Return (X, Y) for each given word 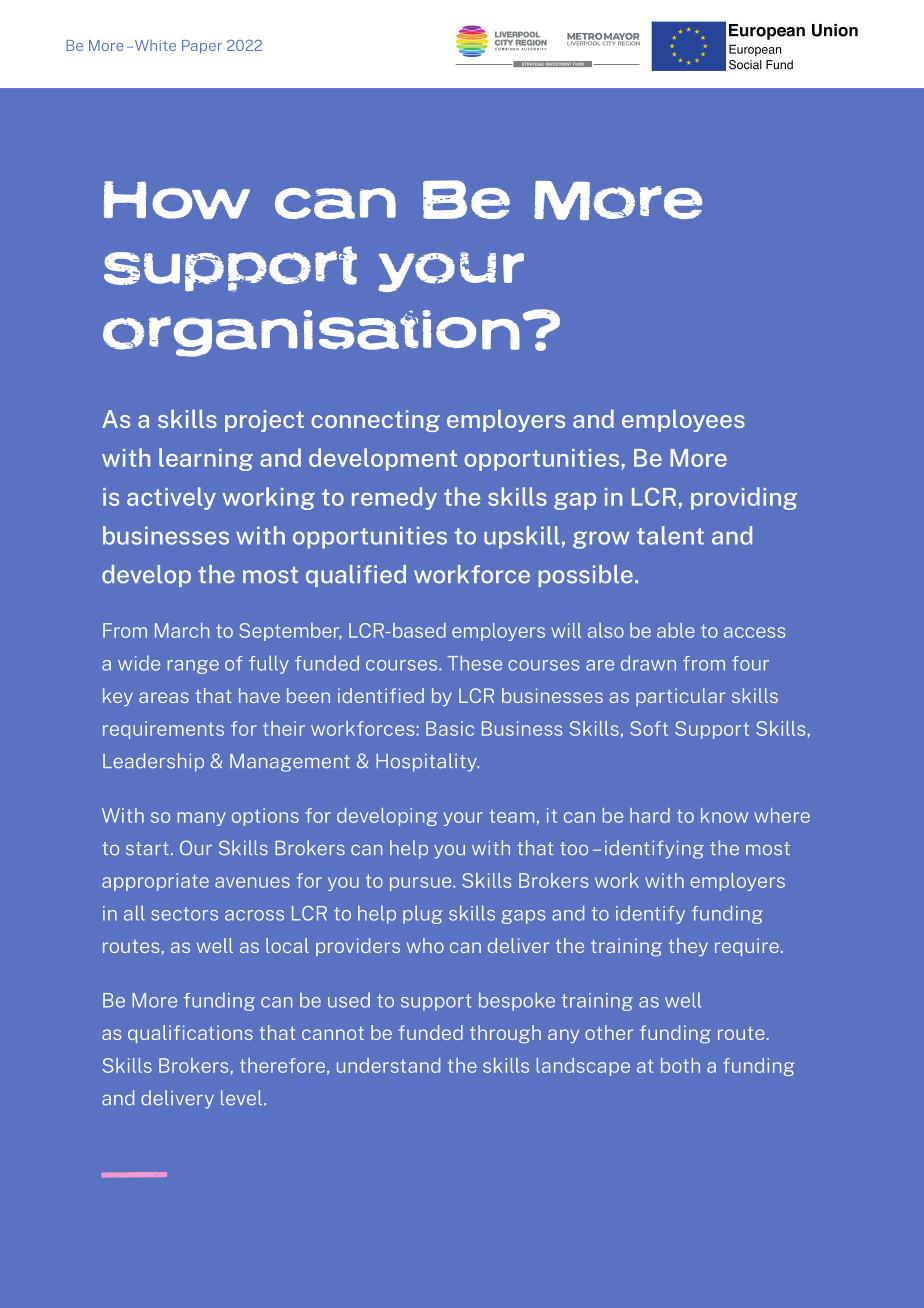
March (182, 630)
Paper (202, 47)
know (724, 815)
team (511, 816)
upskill (522, 537)
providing (744, 498)
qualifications (190, 1034)
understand (388, 1065)
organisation (311, 333)
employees (683, 420)
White (154, 45)
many (202, 819)
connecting (375, 421)
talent (670, 535)
